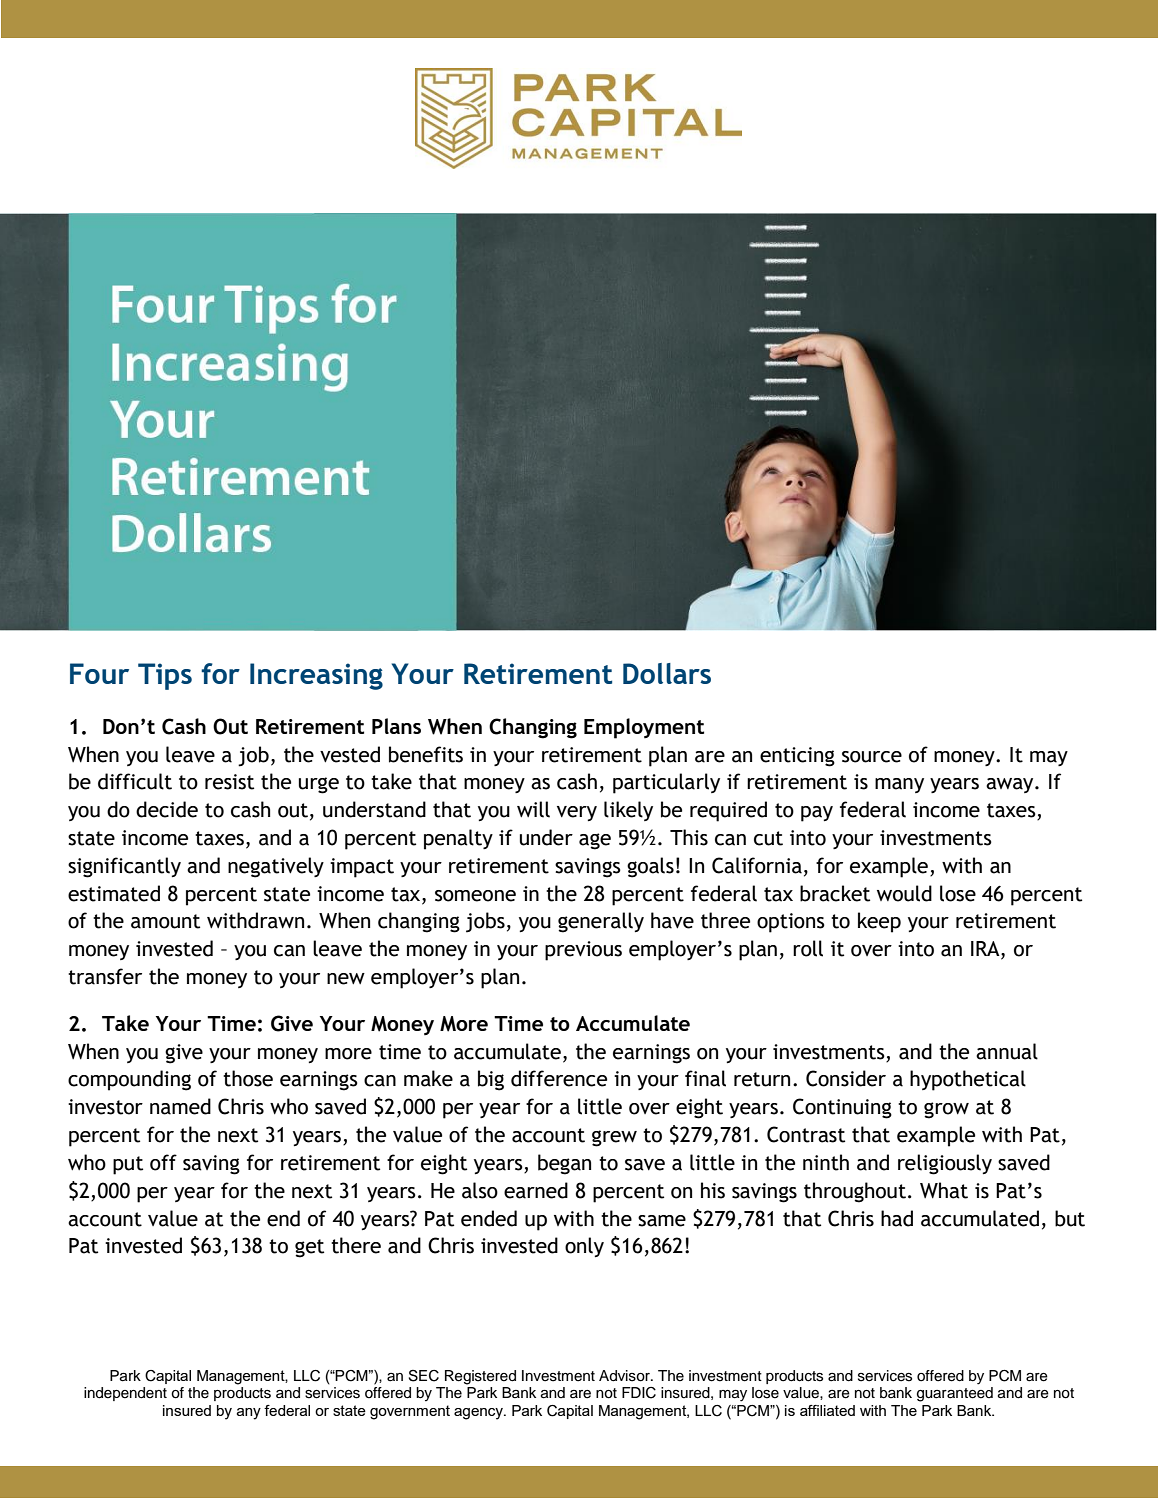  What do you see at coordinates (125, 1394) in the screenshot?
I see `independent` at bounding box center [125, 1394].
